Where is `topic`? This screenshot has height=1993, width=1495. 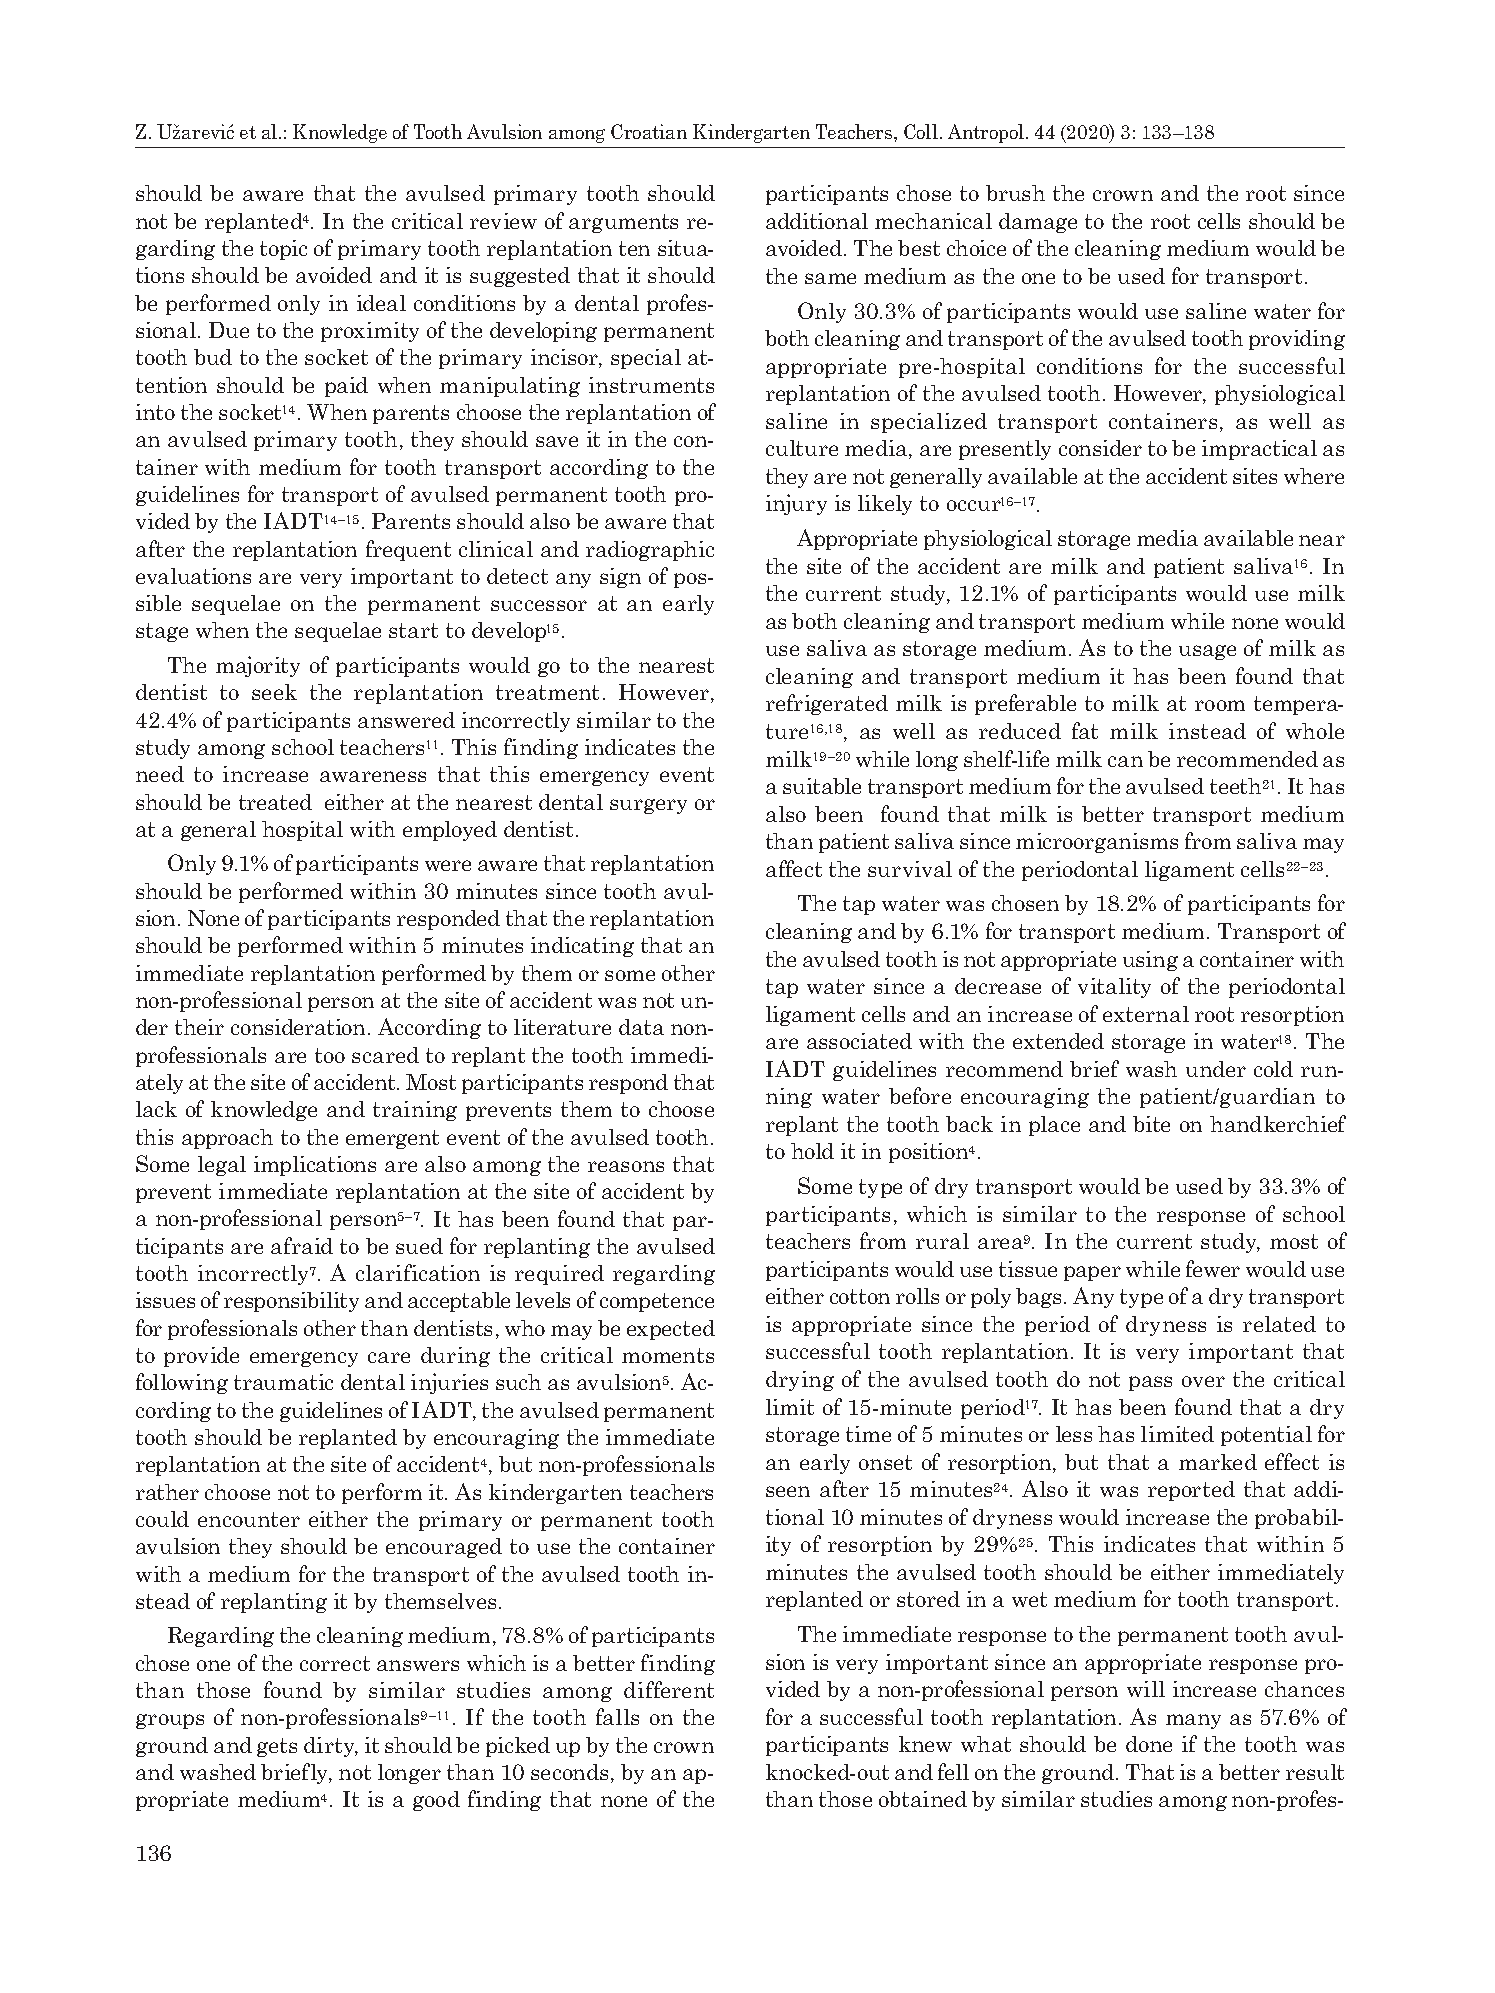
topic is located at coordinates (283, 250).
